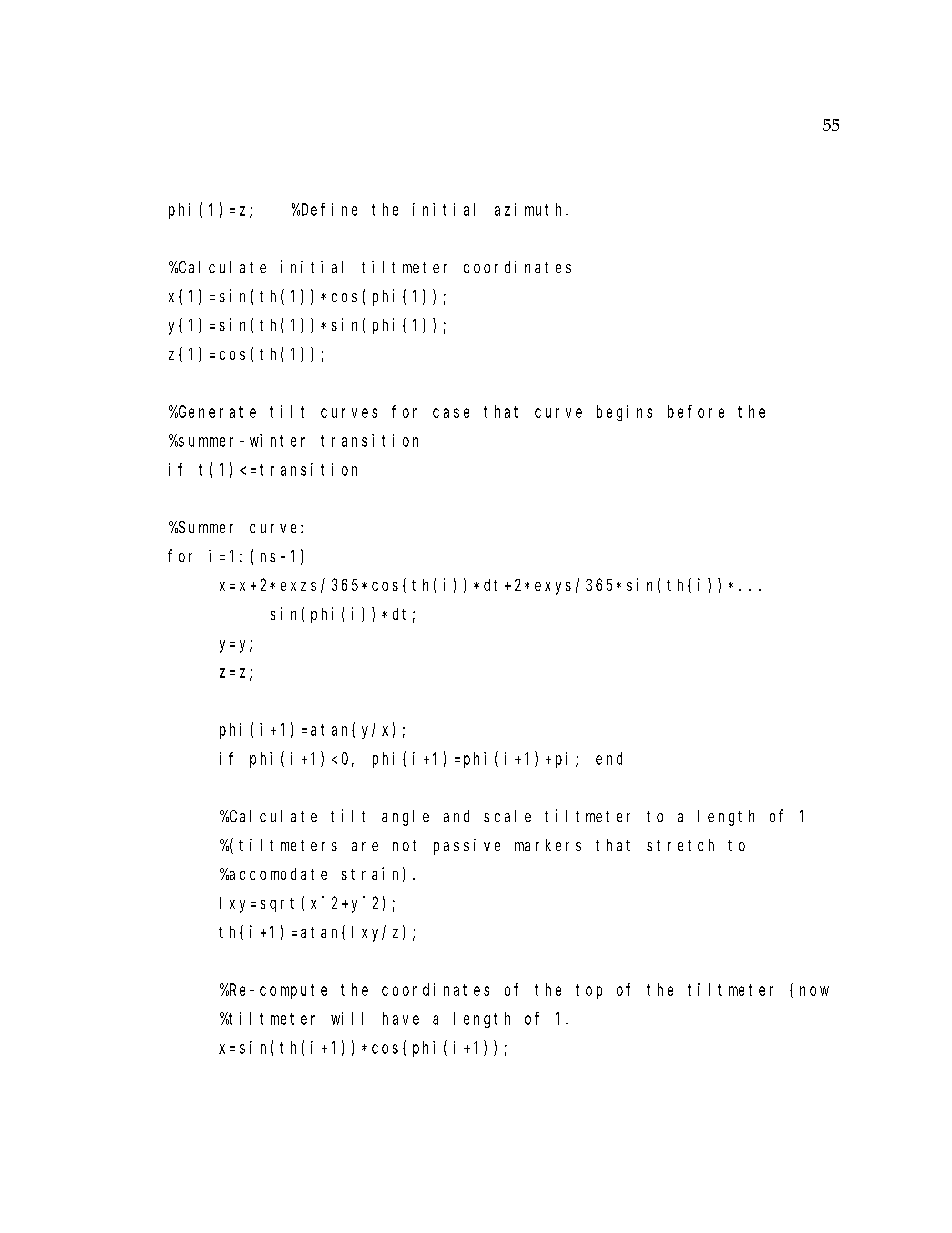 This screenshot has height=1233, width=952. I want to click on angle, so click(405, 818).
